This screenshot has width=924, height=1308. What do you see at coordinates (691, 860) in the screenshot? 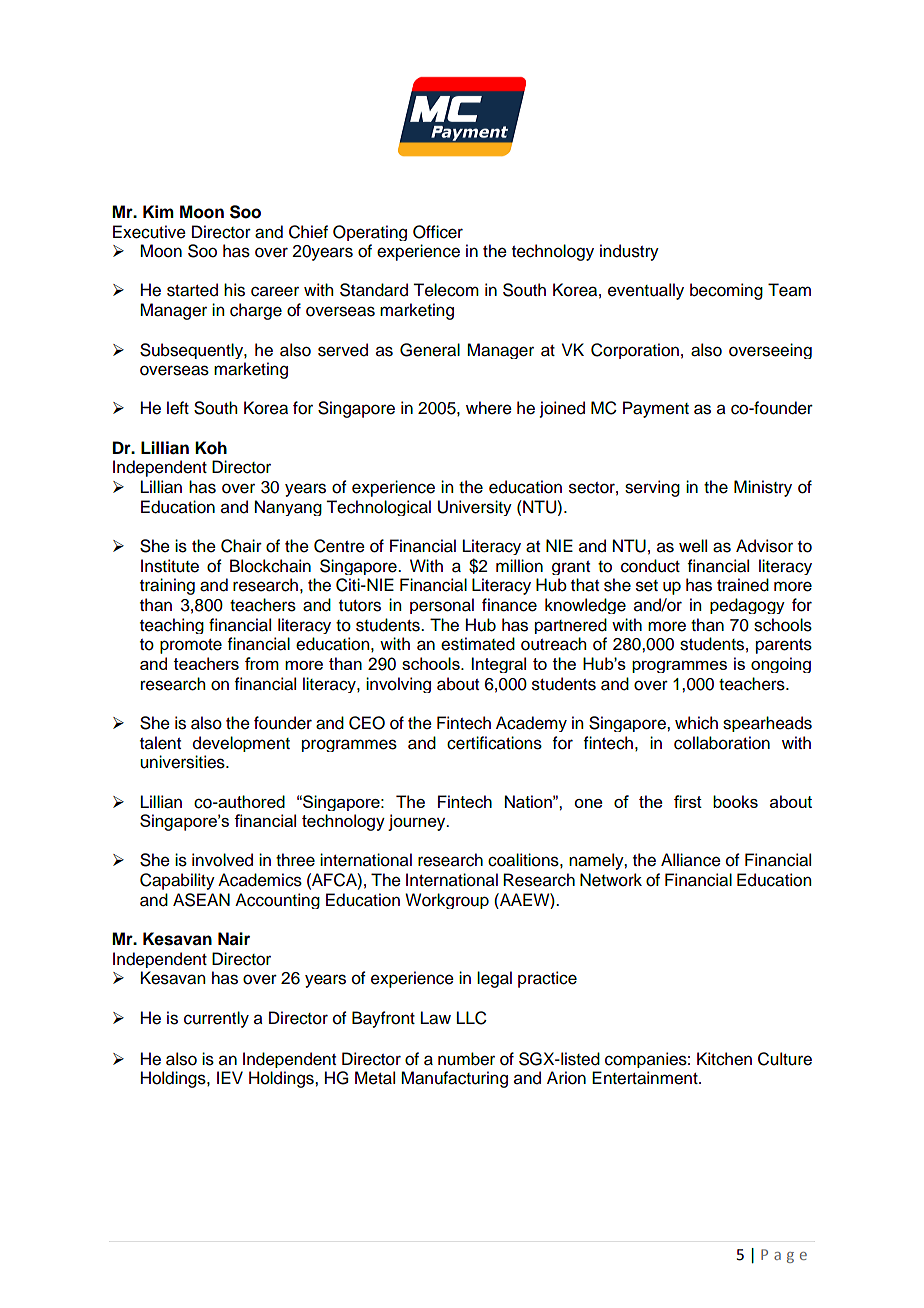
I see `Alliance` at bounding box center [691, 860].
